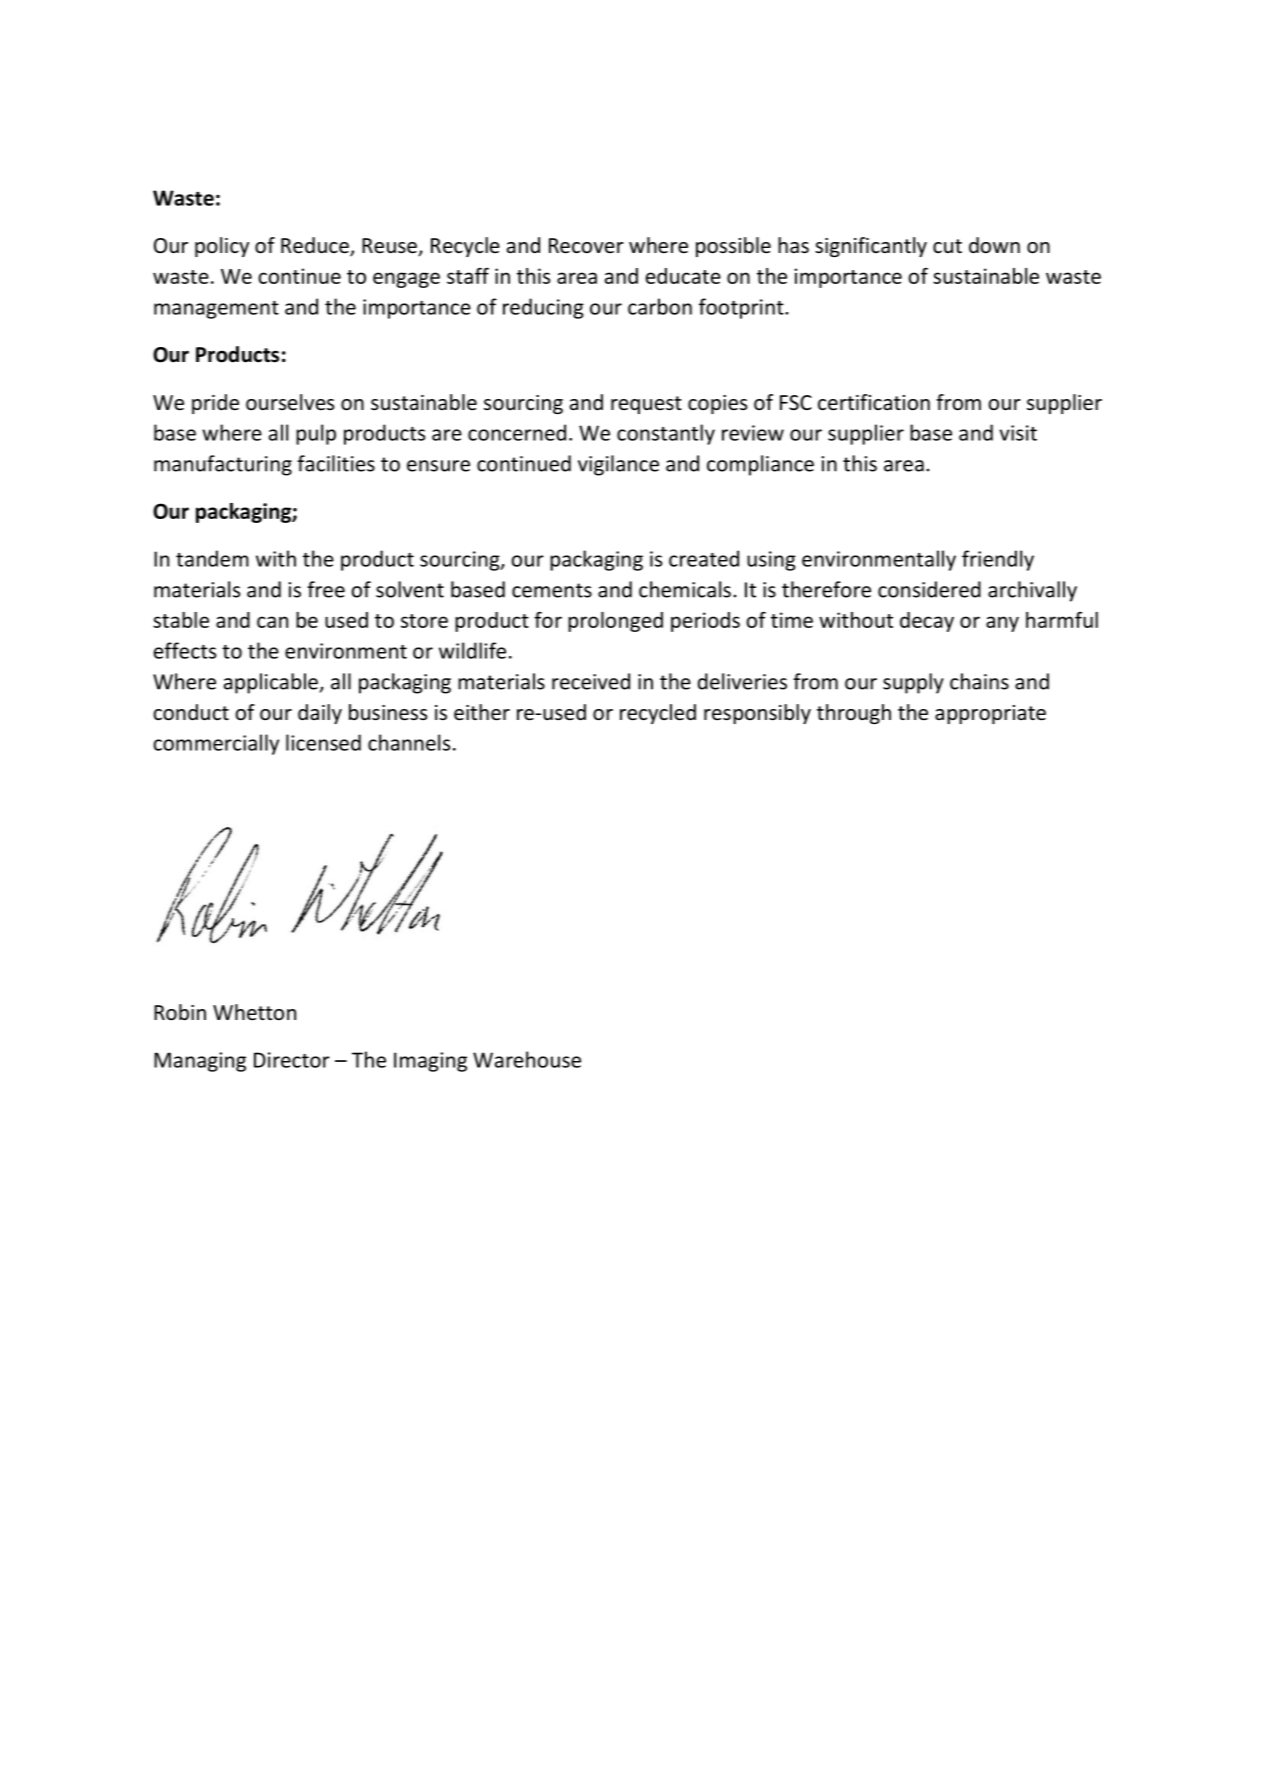 The height and width of the screenshot is (1784, 1262). What do you see at coordinates (947, 246) in the screenshot?
I see `cut` at bounding box center [947, 246].
